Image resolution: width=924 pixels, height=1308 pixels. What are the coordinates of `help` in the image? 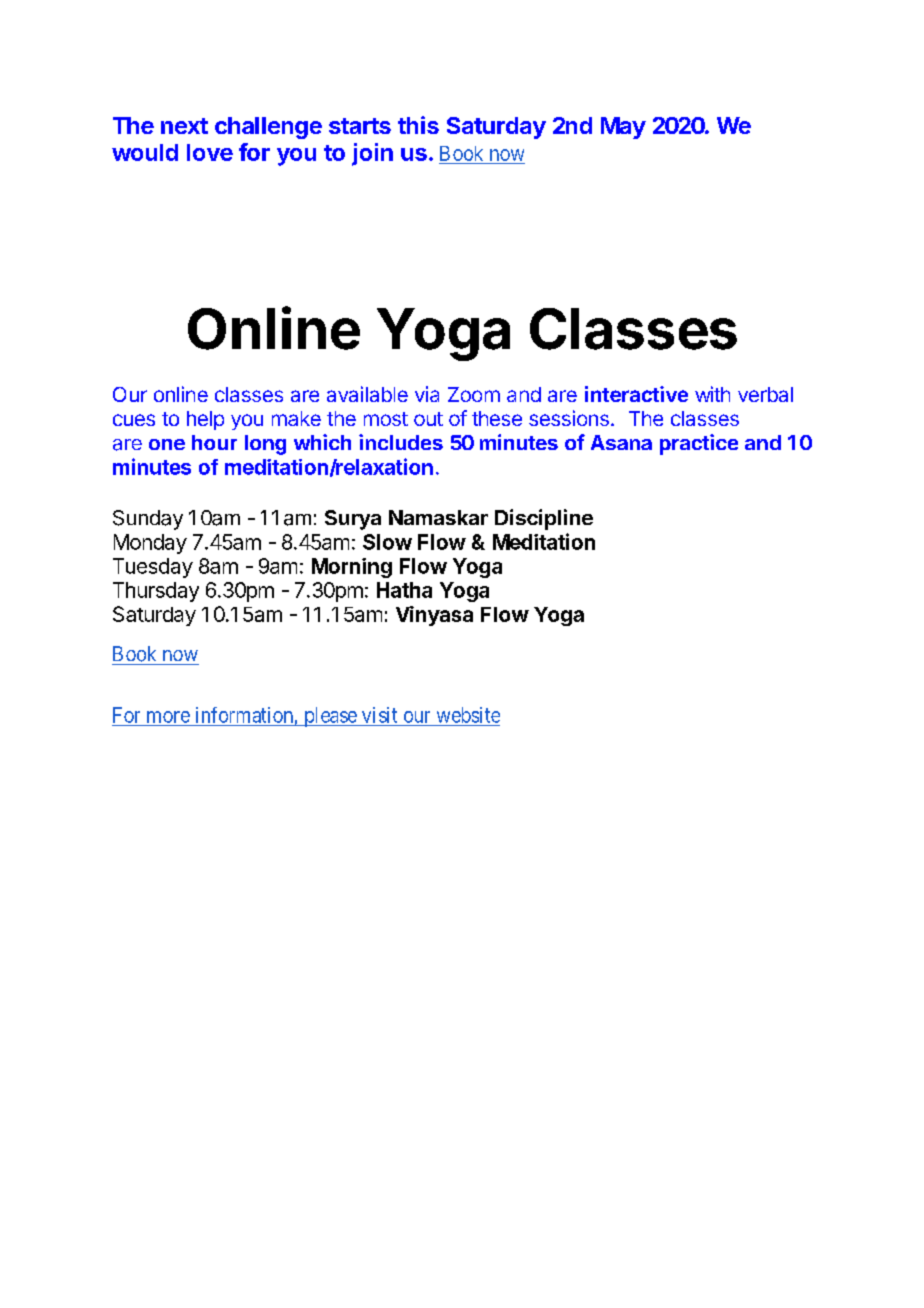 It's located at (205, 420).
